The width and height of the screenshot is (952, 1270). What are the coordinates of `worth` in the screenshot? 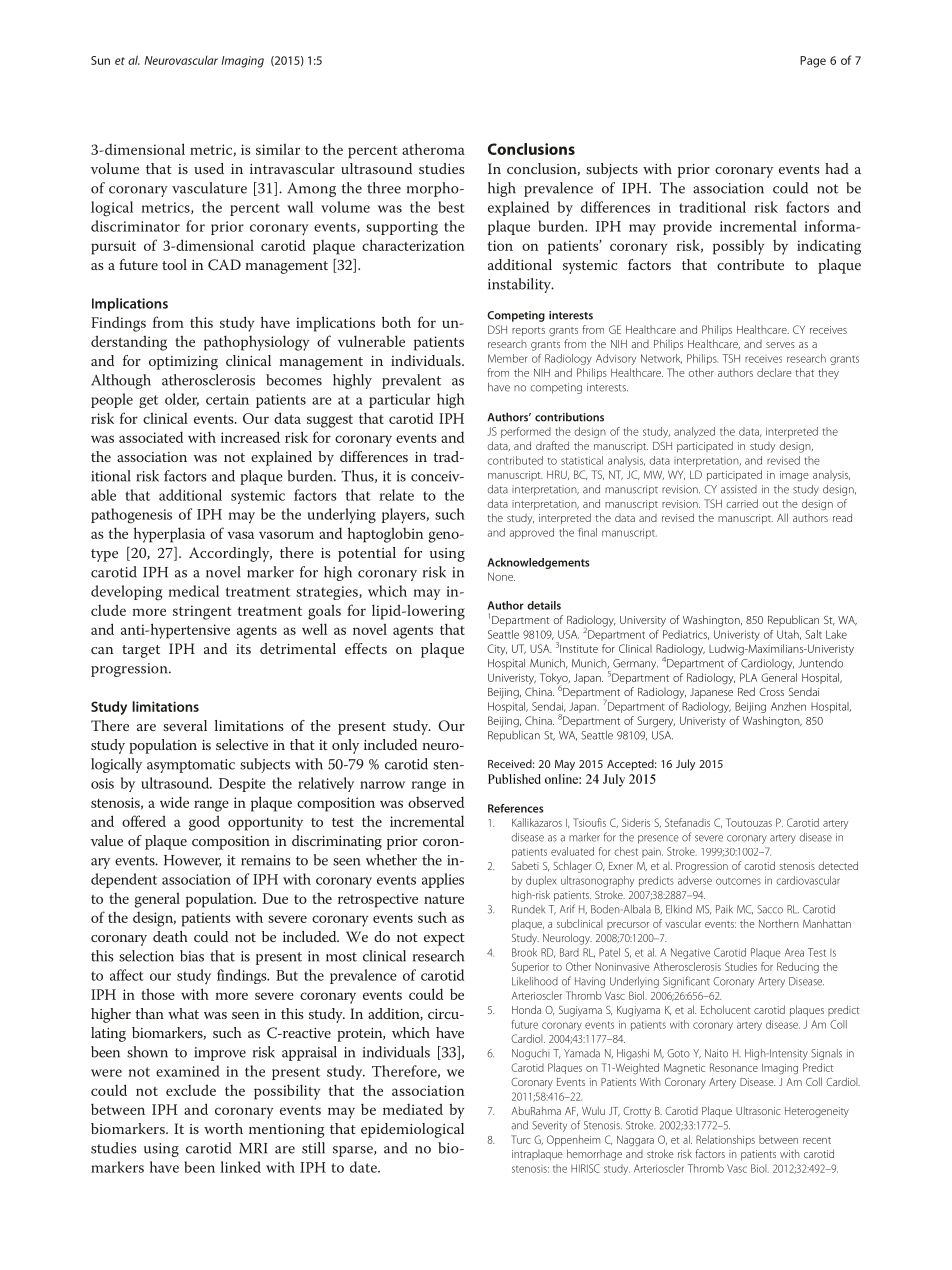 It's located at (223, 1128).
